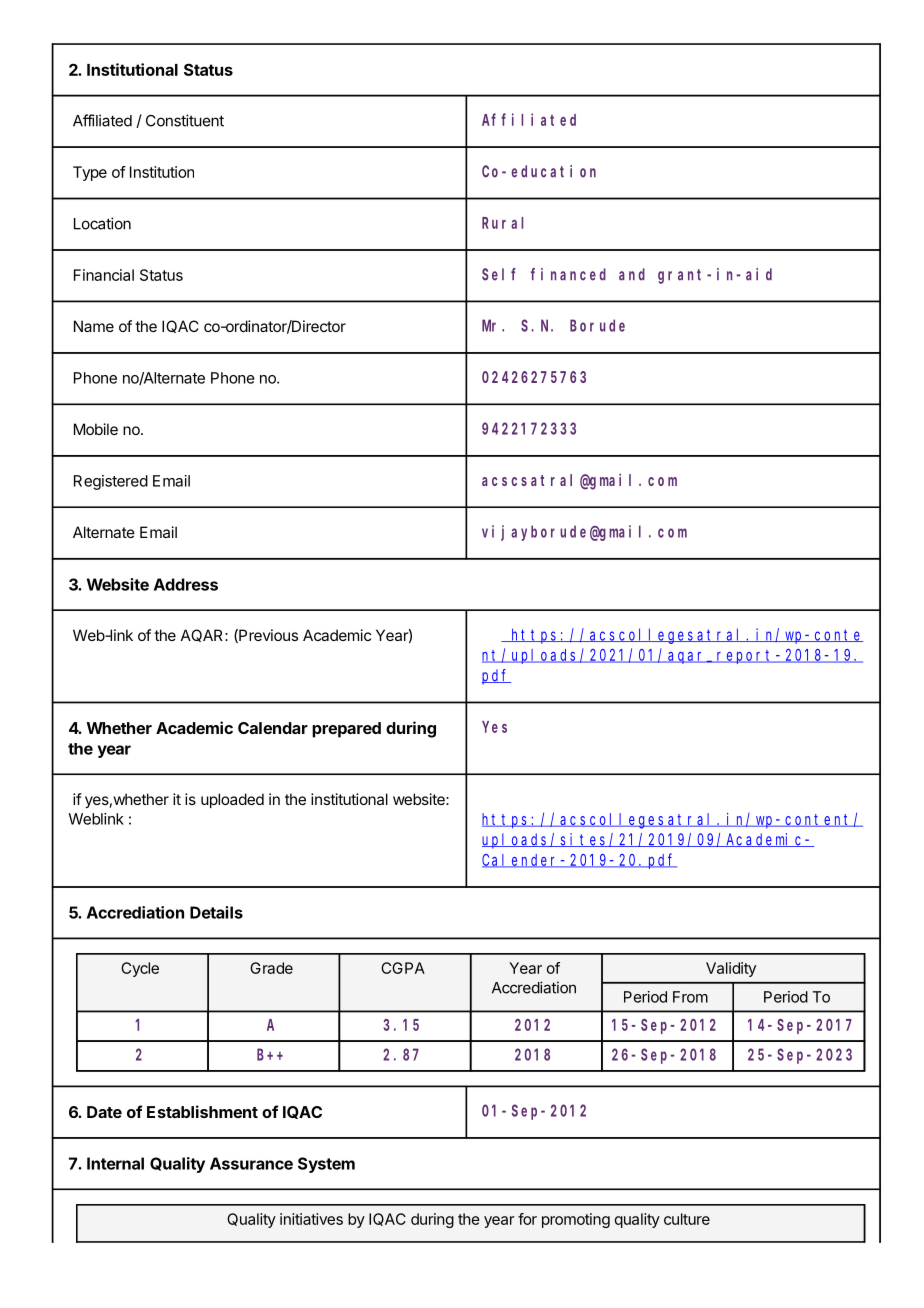  I want to click on Validity, so click(731, 969).
